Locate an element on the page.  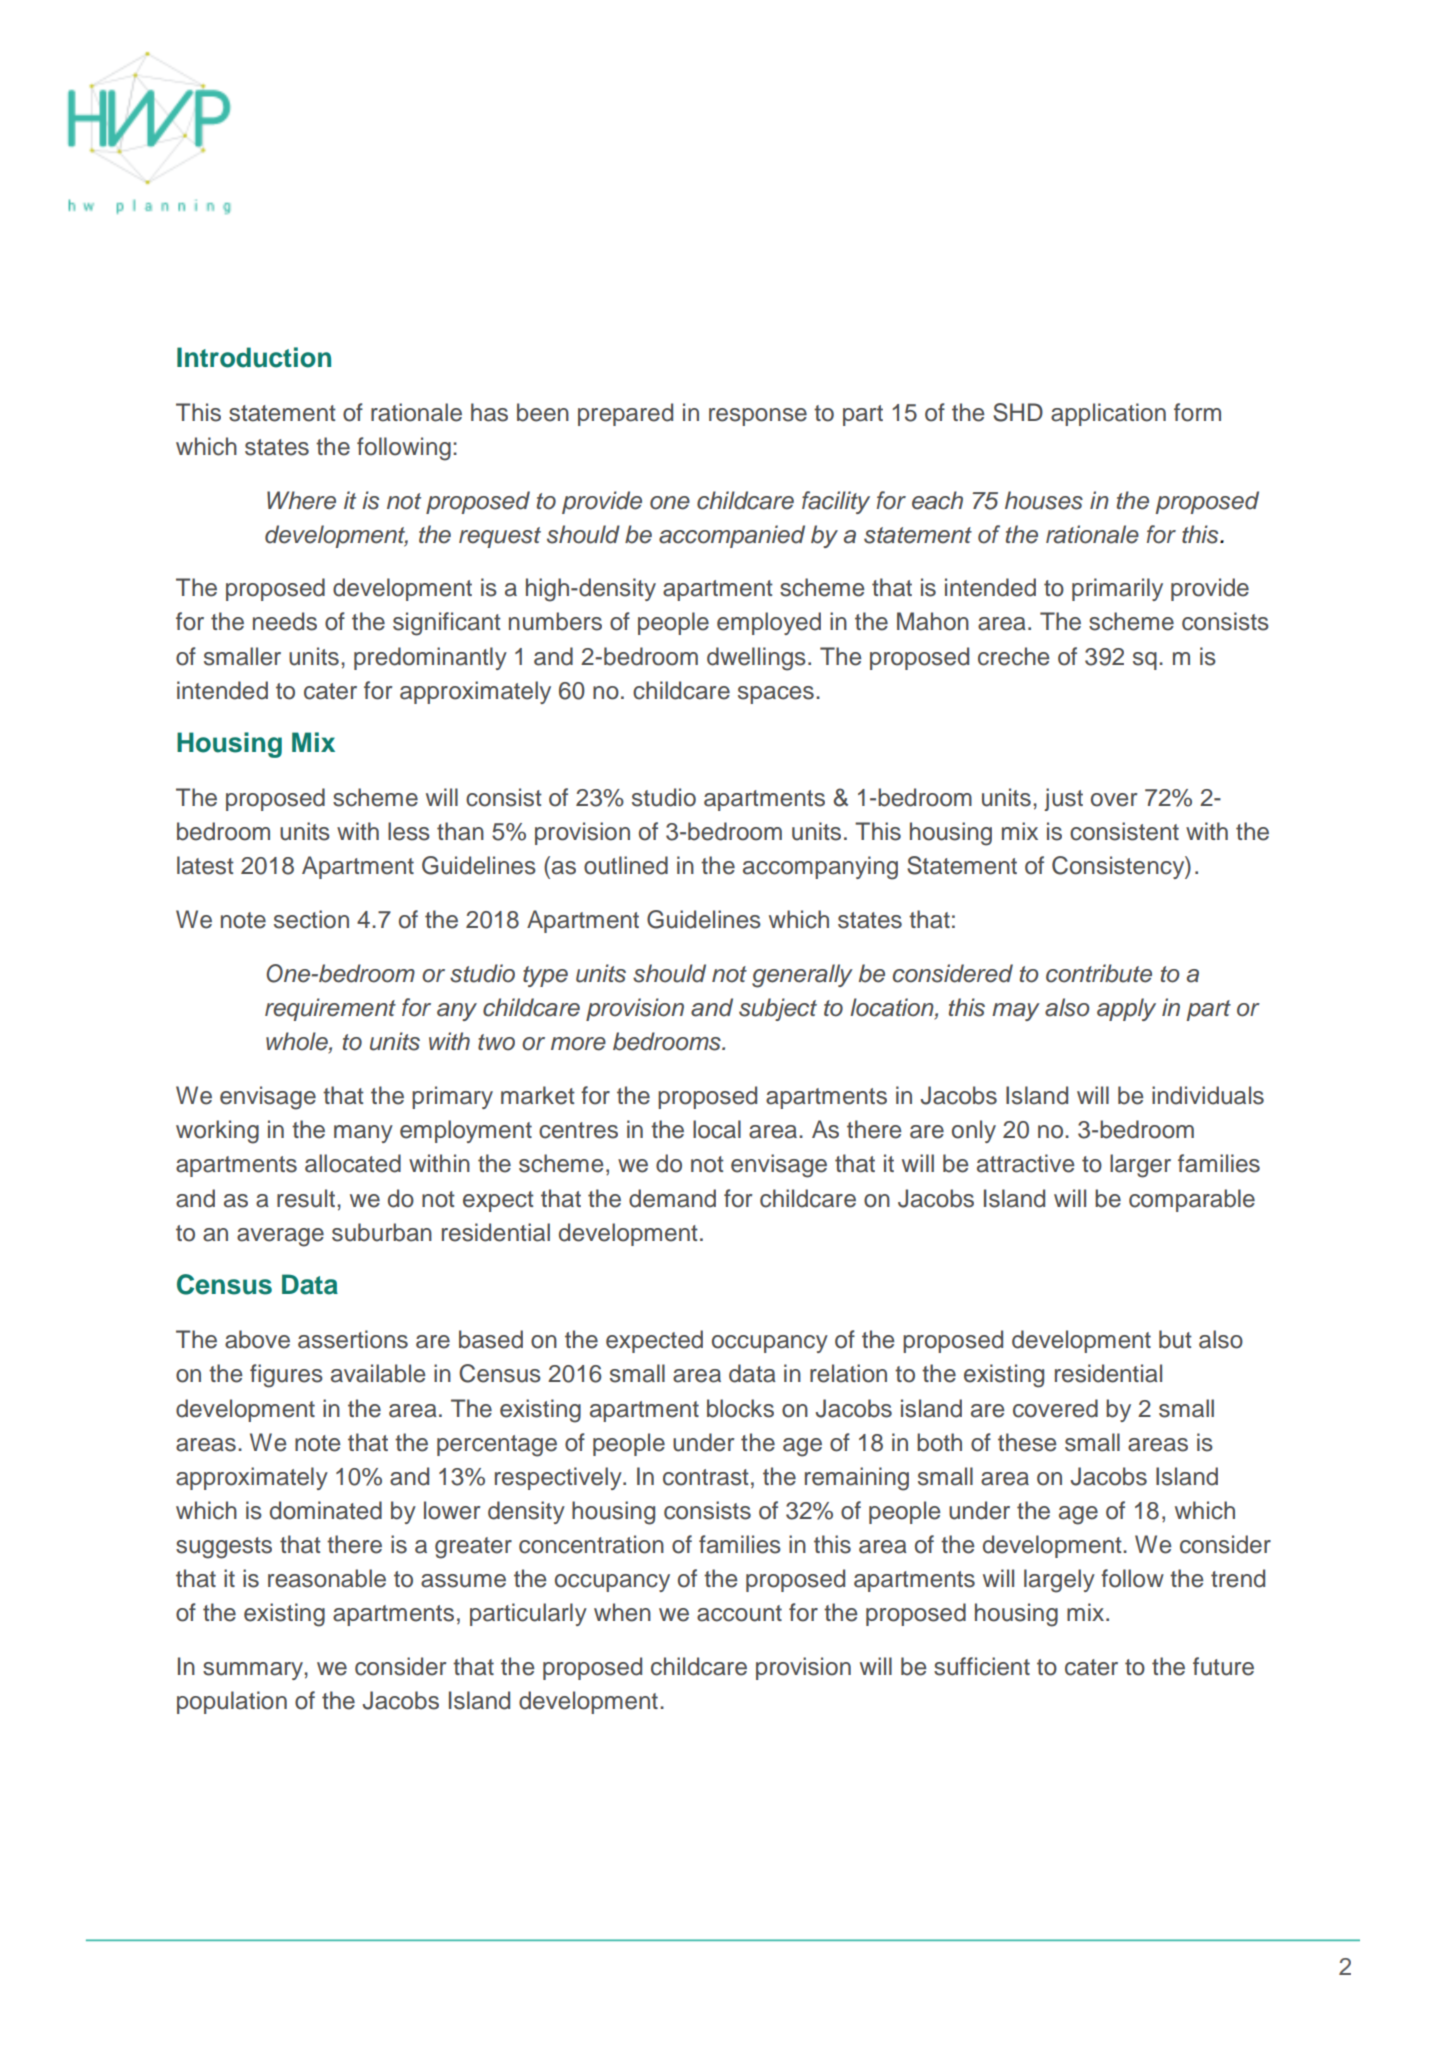
blocks is located at coordinates (740, 1408).
